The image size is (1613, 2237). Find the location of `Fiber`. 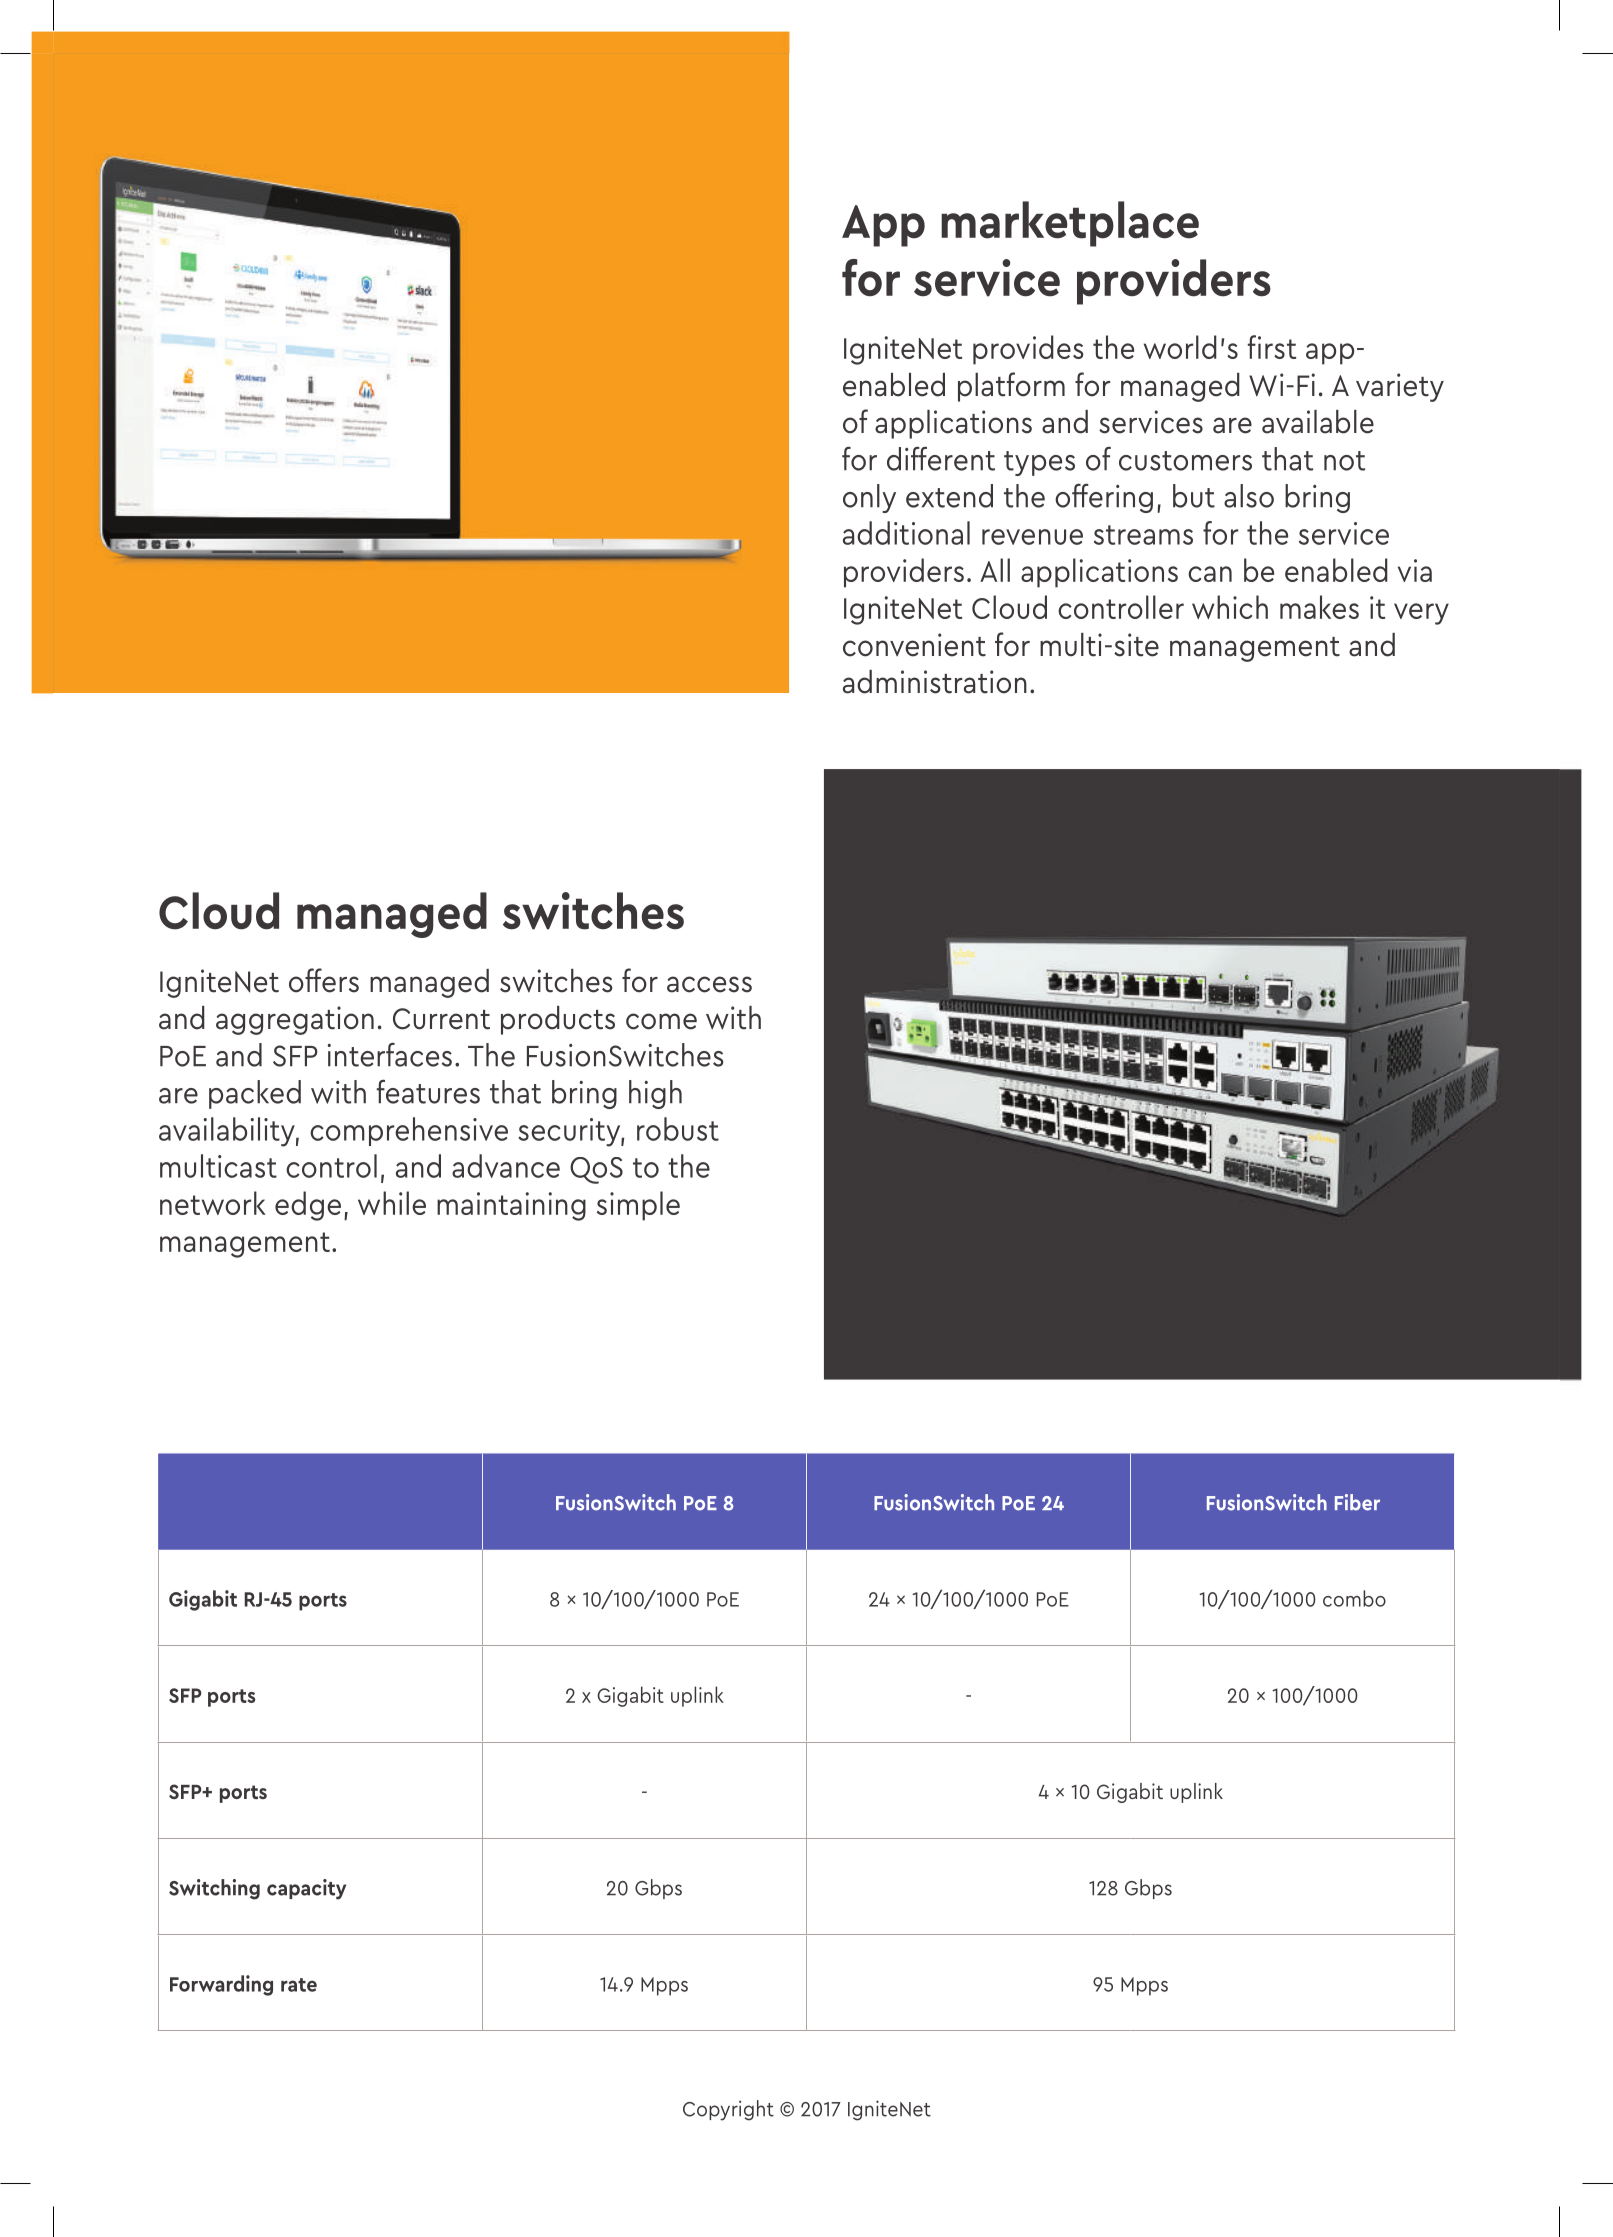

Fiber is located at coordinates (1357, 1502).
